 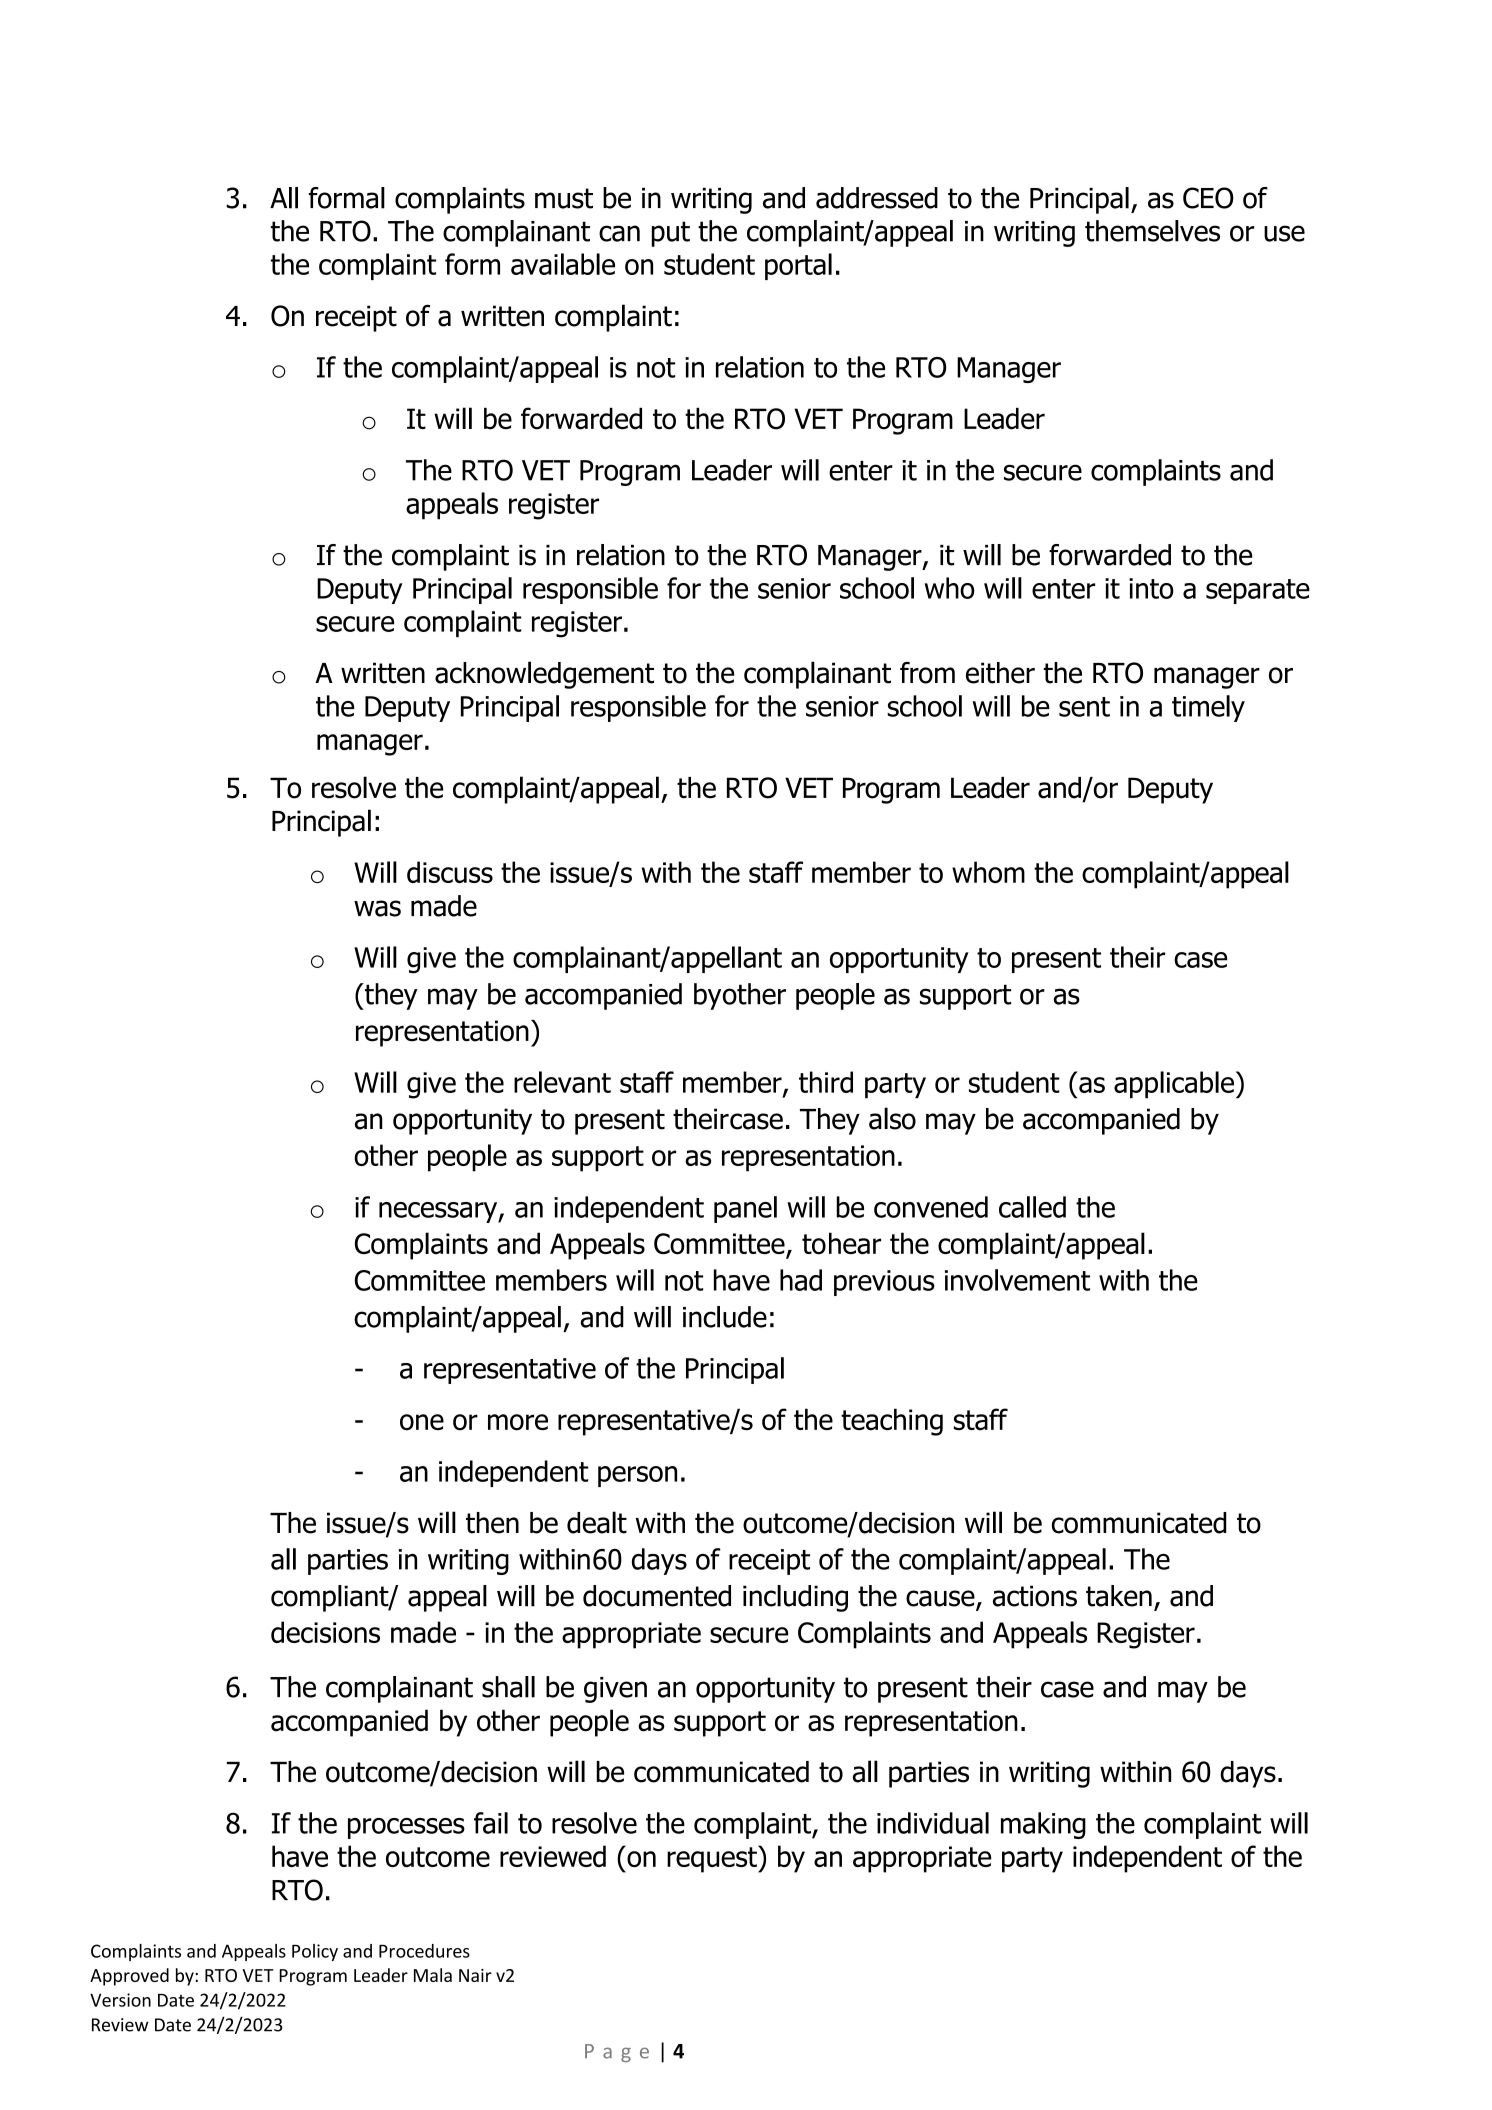 I want to click on involvement, so click(x=1017, y=1280).
